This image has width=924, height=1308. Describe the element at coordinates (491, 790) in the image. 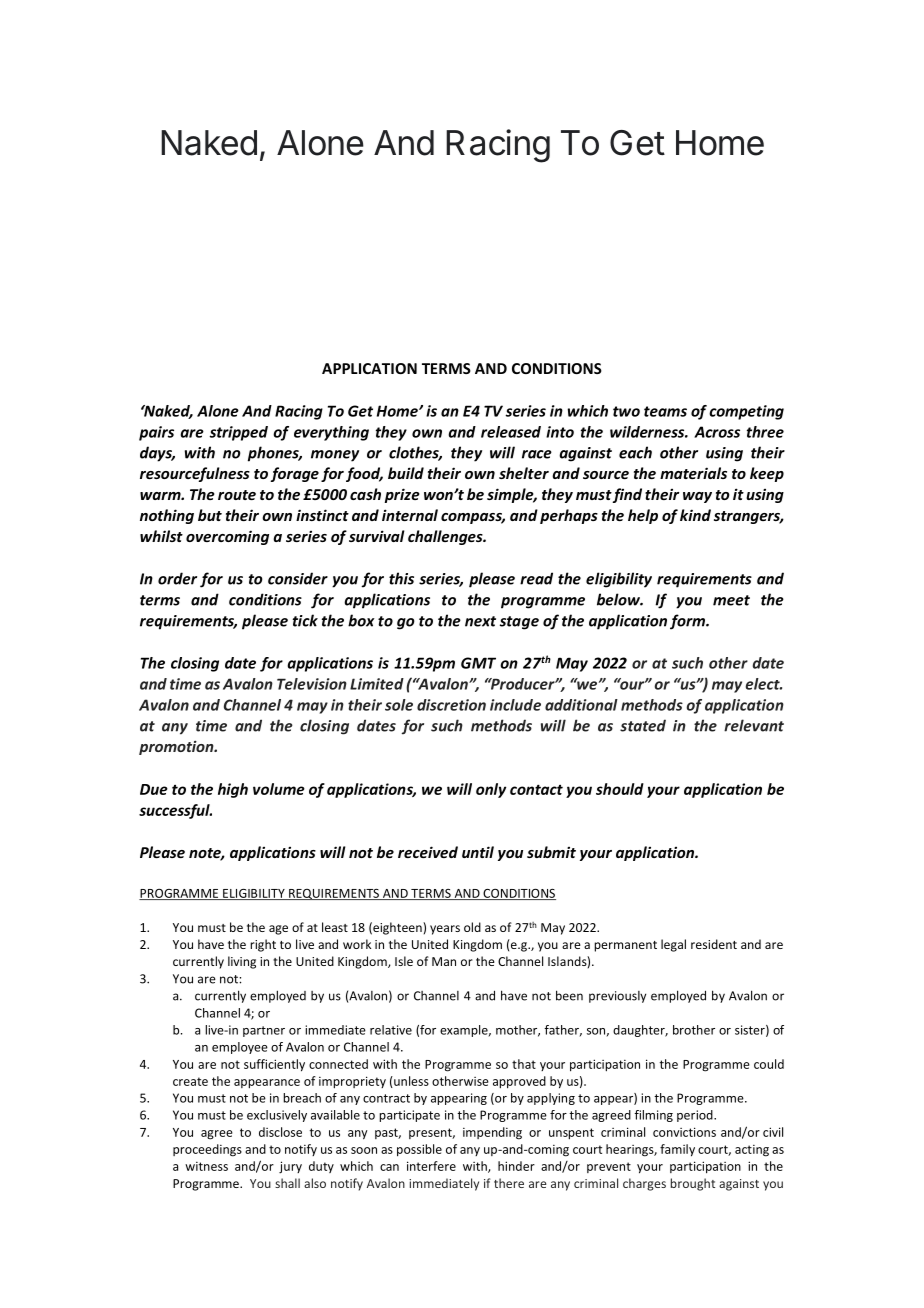

I see `only` at that location.
